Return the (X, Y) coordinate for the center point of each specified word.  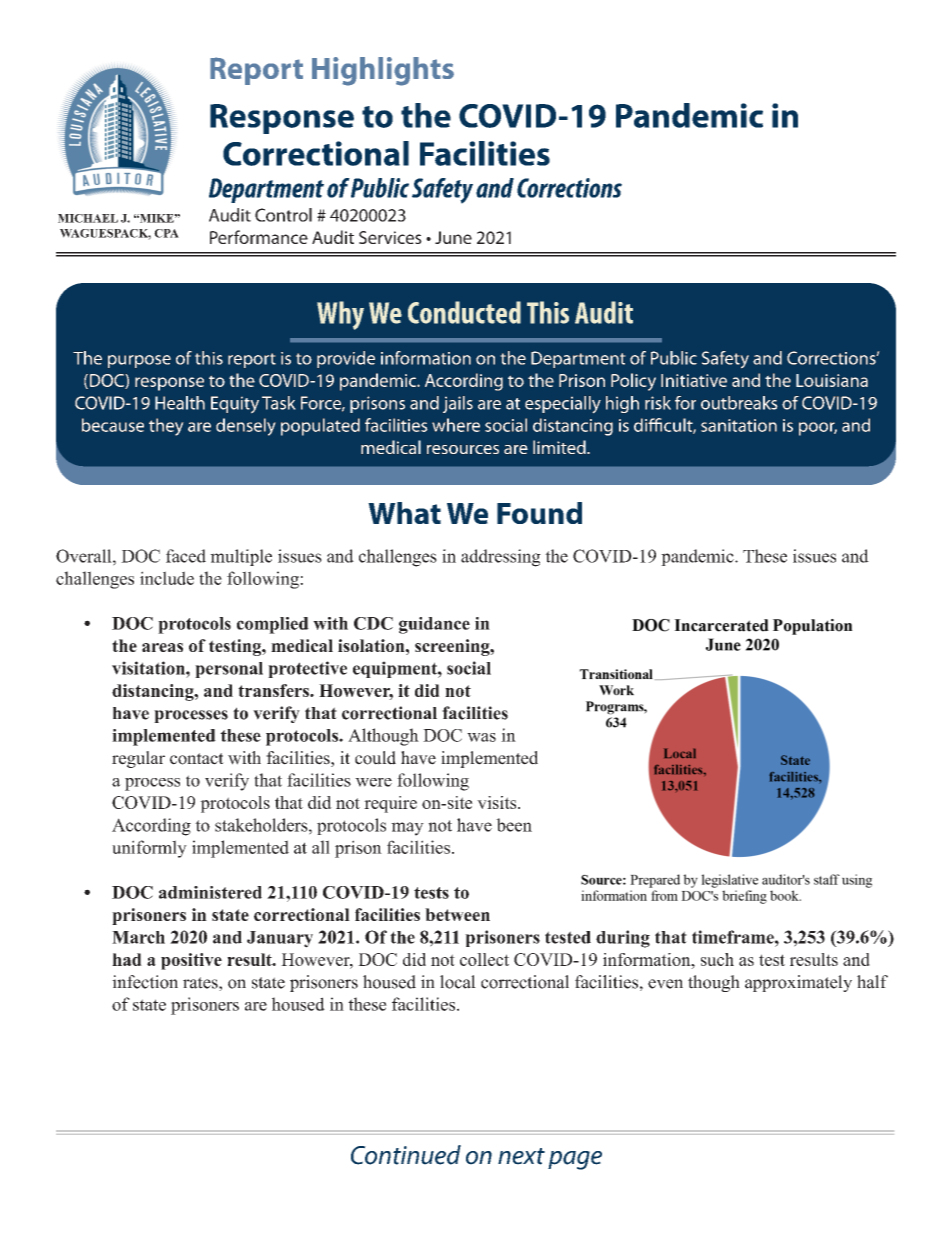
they (166, 427)
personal (229, 670)
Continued (406, 1155)
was (481, 737)
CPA (166, 233)
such (717, 959)
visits (498, 802)
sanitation (739, 425)
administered (210, 892)
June (453, 237)
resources (463, 449)
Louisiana (832, 380)
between (457, 914)
